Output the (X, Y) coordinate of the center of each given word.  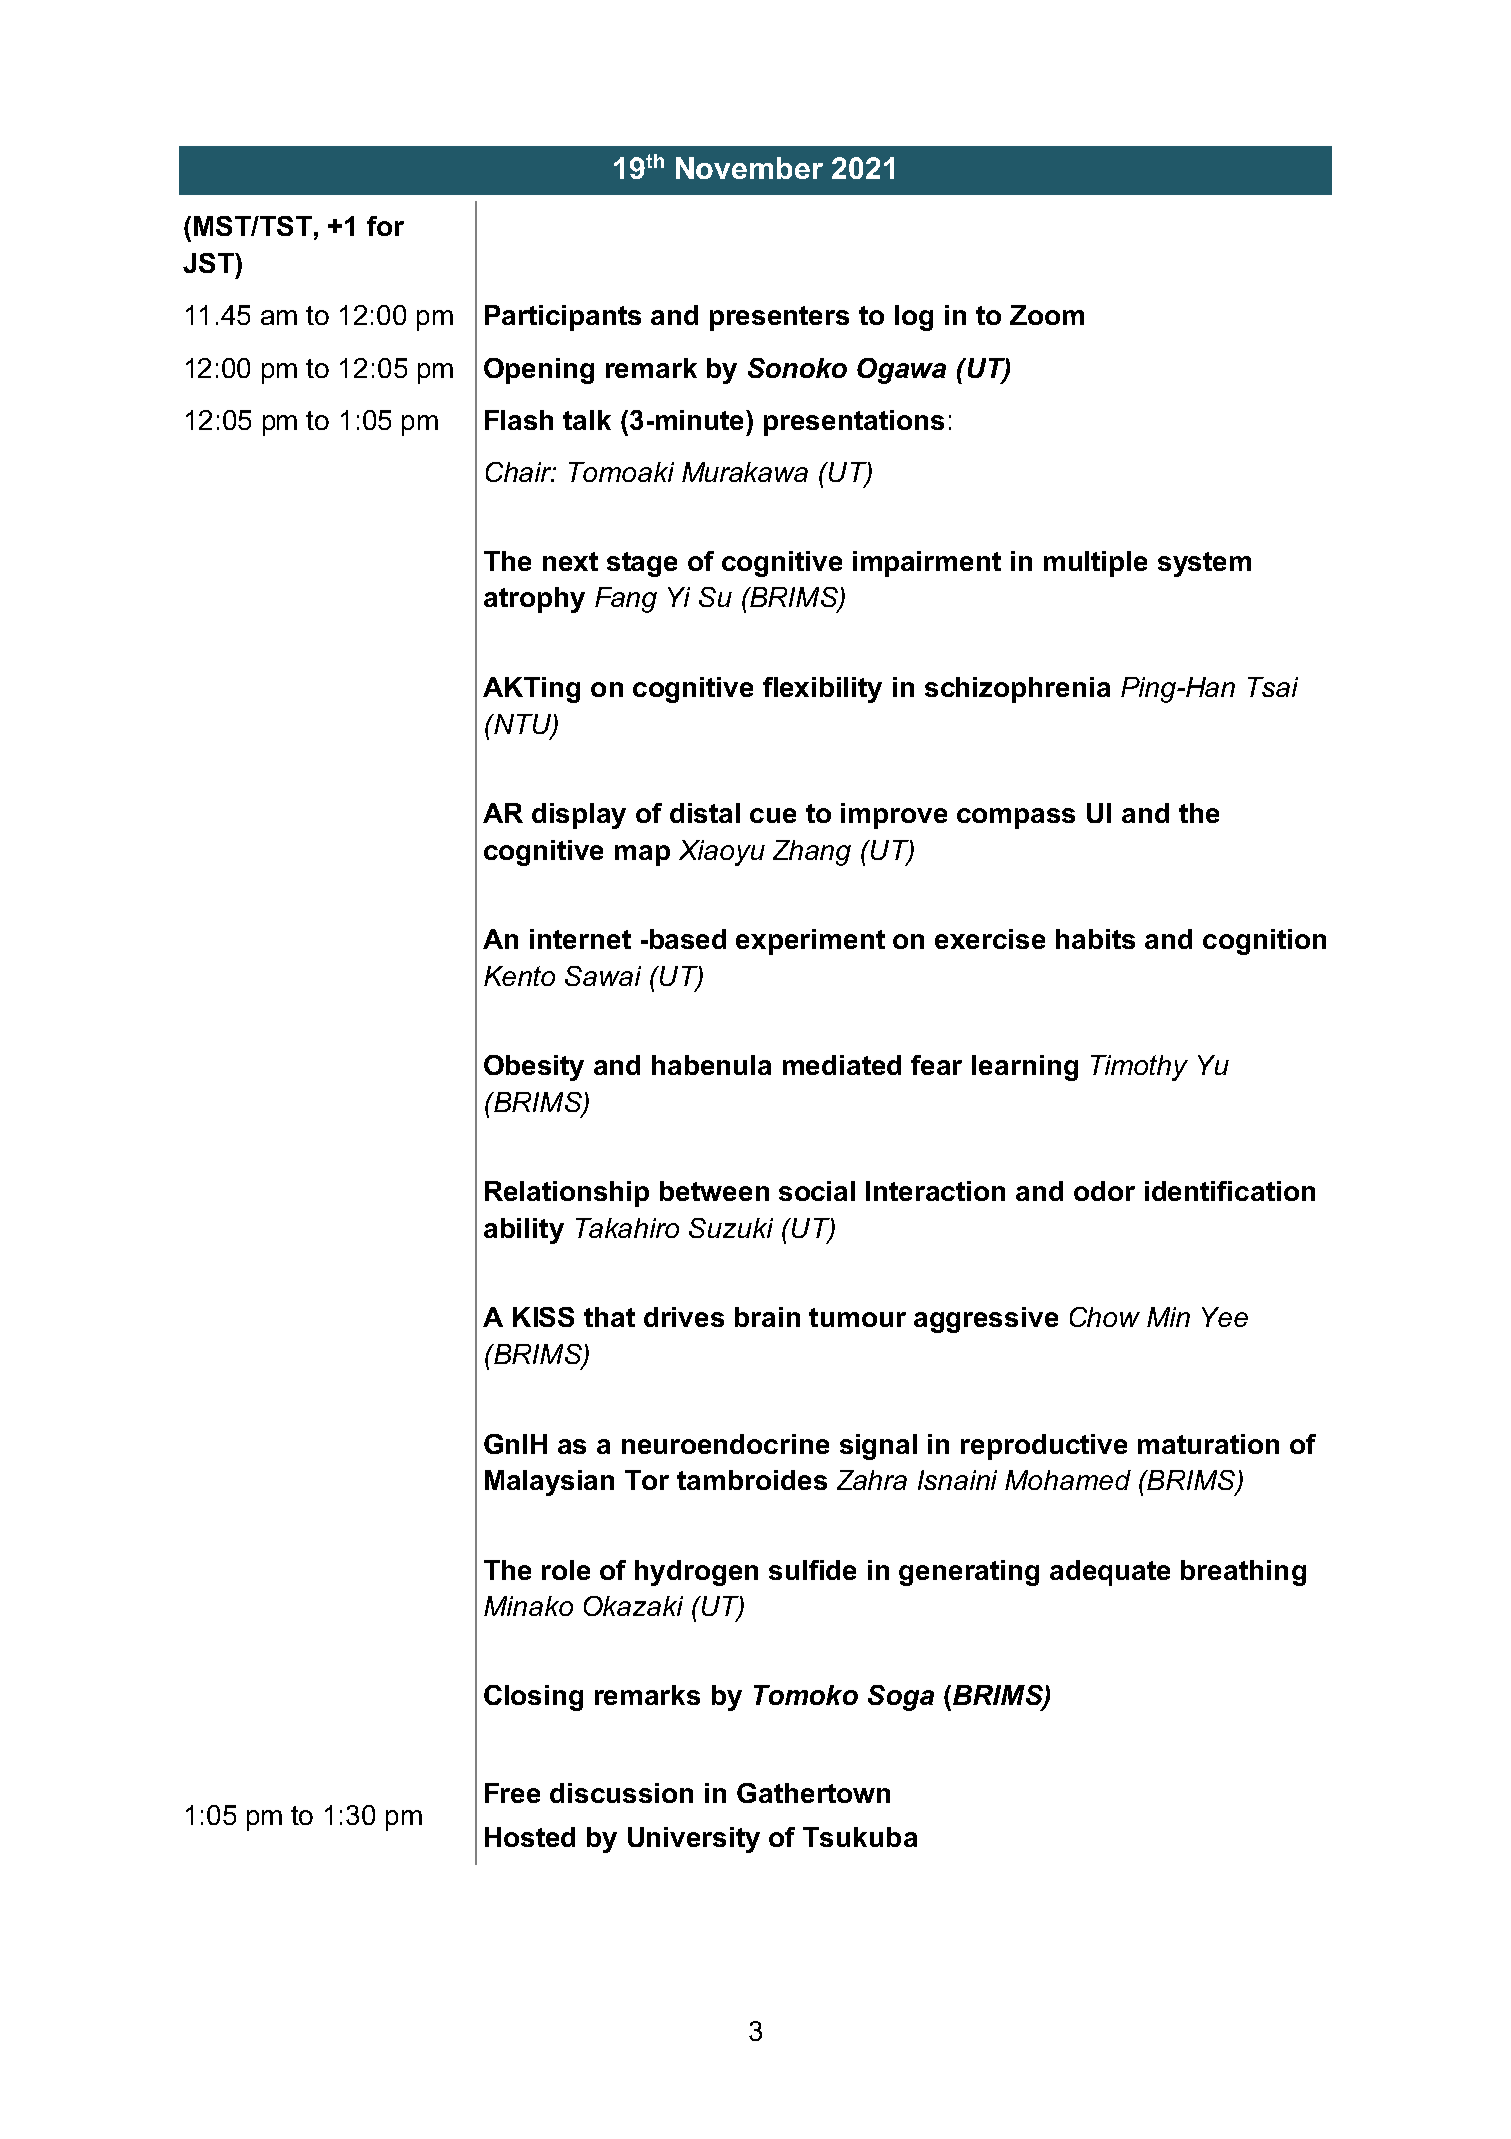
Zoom (1047, 315)
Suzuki (731, 1228)
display (579, 816)
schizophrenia (1017, 690)
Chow (1105, 1317)
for (385, 226)
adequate (1110, 1573)
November (749, 168)
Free (512, 1793)
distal (705, 813)
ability (524, 1231)
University (694, 1840)
